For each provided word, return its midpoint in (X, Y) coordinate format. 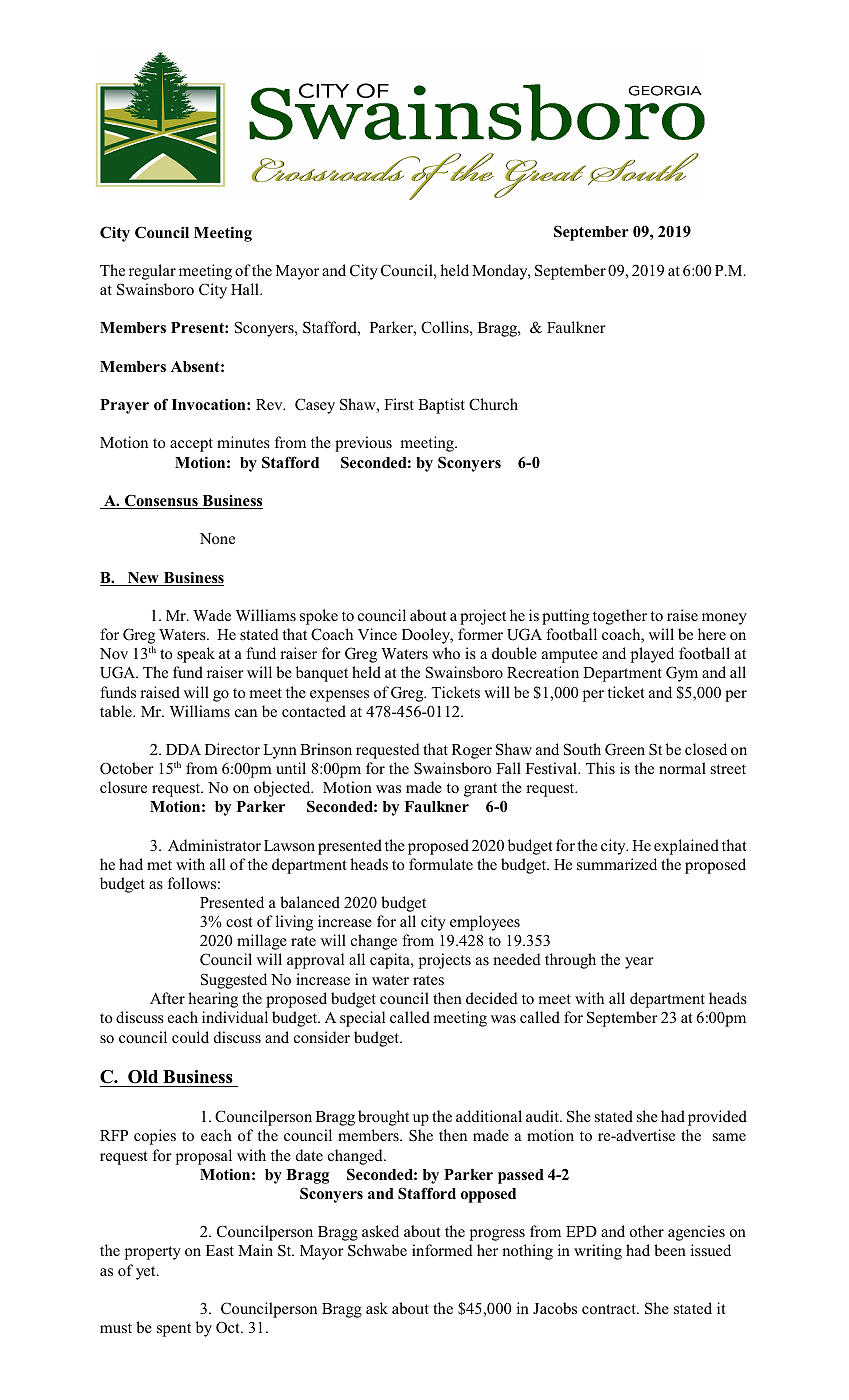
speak (196, 655)
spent (174, 1330)
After (167, 998)
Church (493, 404)
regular (152, 272)
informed (442, 1250)
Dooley (427, 636)
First (399, 404)
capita (391, 961)
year (639, 963)
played (652, 655)
